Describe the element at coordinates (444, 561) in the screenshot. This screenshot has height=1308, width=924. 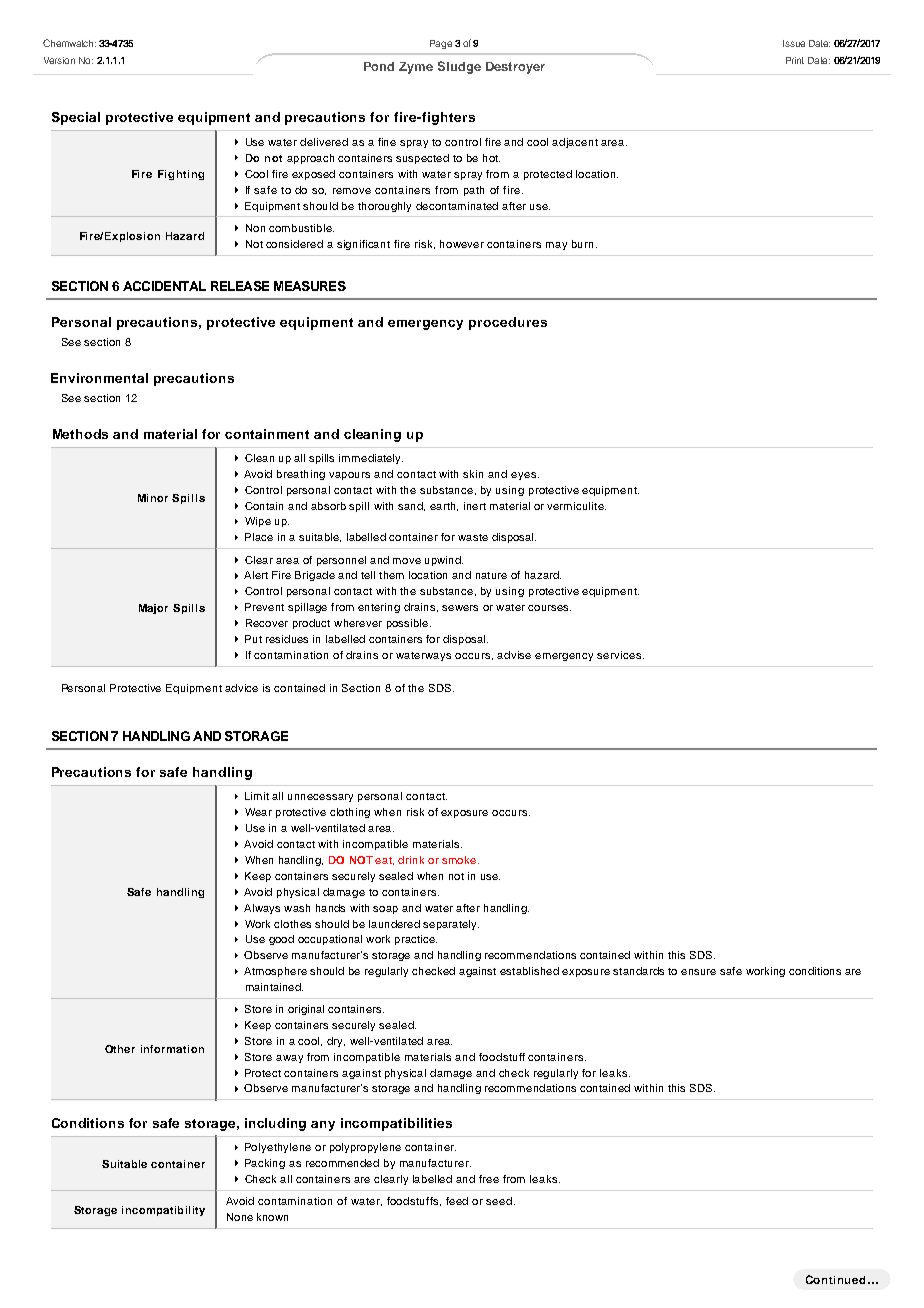
I see `upwind` at that location.
